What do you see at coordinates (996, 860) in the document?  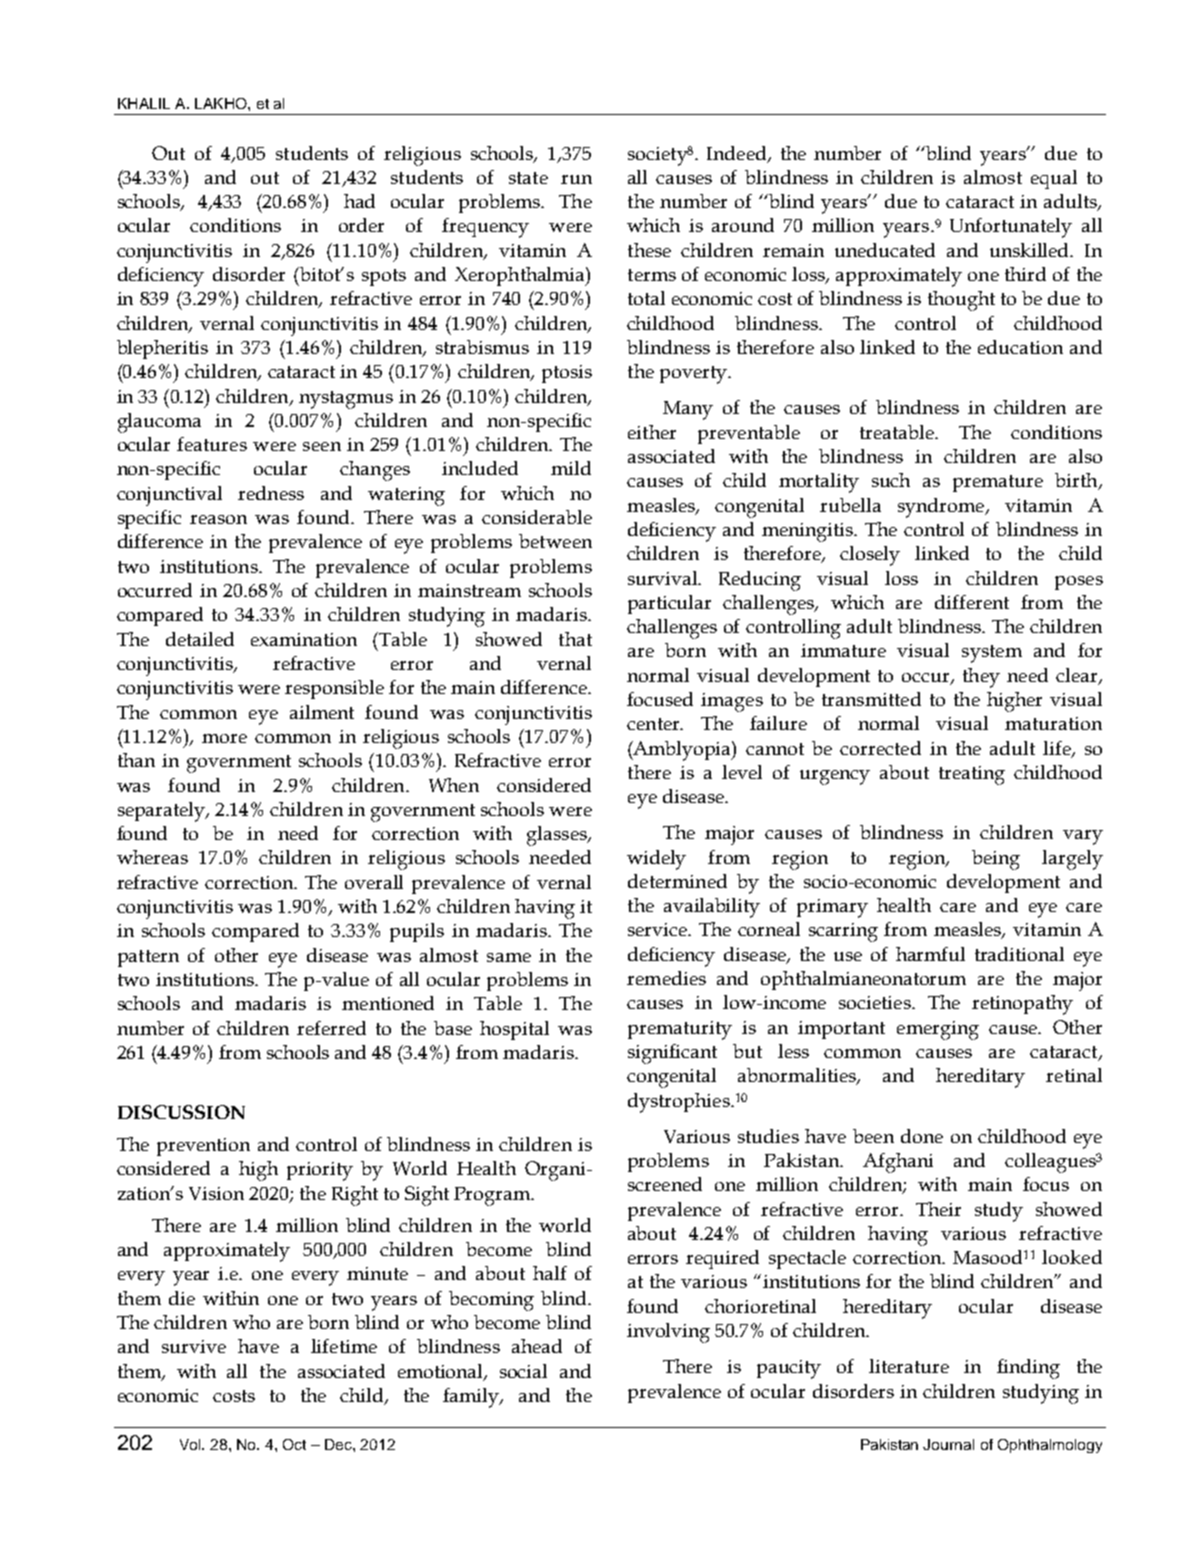 I see `being` at bounding box center [996, 860].
